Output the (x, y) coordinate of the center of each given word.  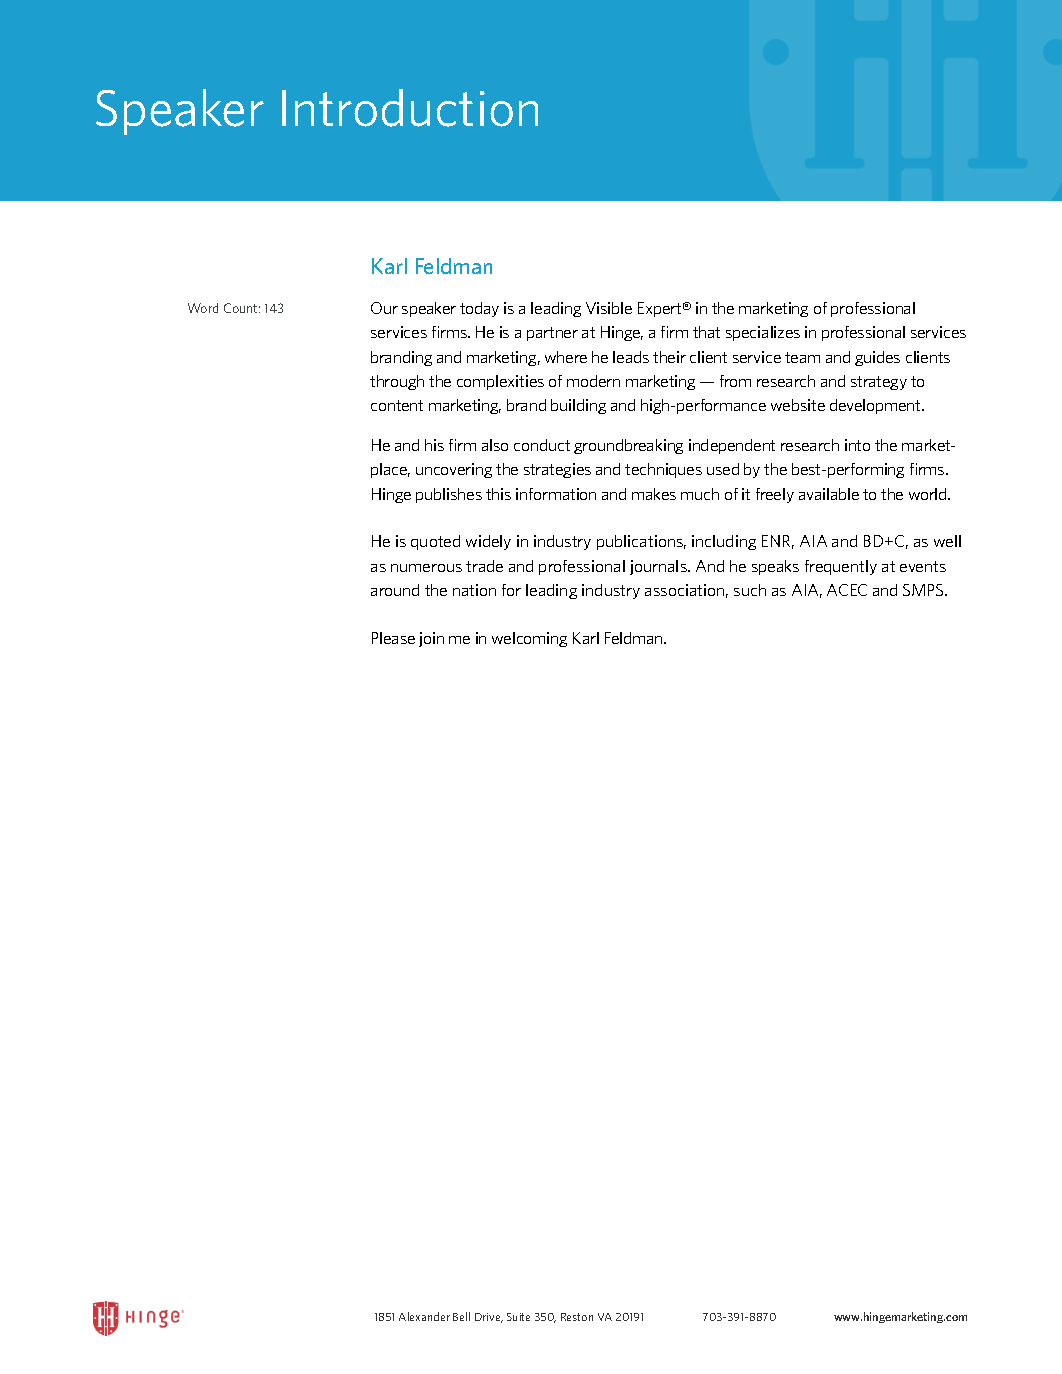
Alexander (424, 1316)
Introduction (410, 108)
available (829, 494)
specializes (763, 333)
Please (393, 638)
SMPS (924, 590)
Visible (609, 308)
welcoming (529, 639)
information (556, 494)
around (395, 590)
